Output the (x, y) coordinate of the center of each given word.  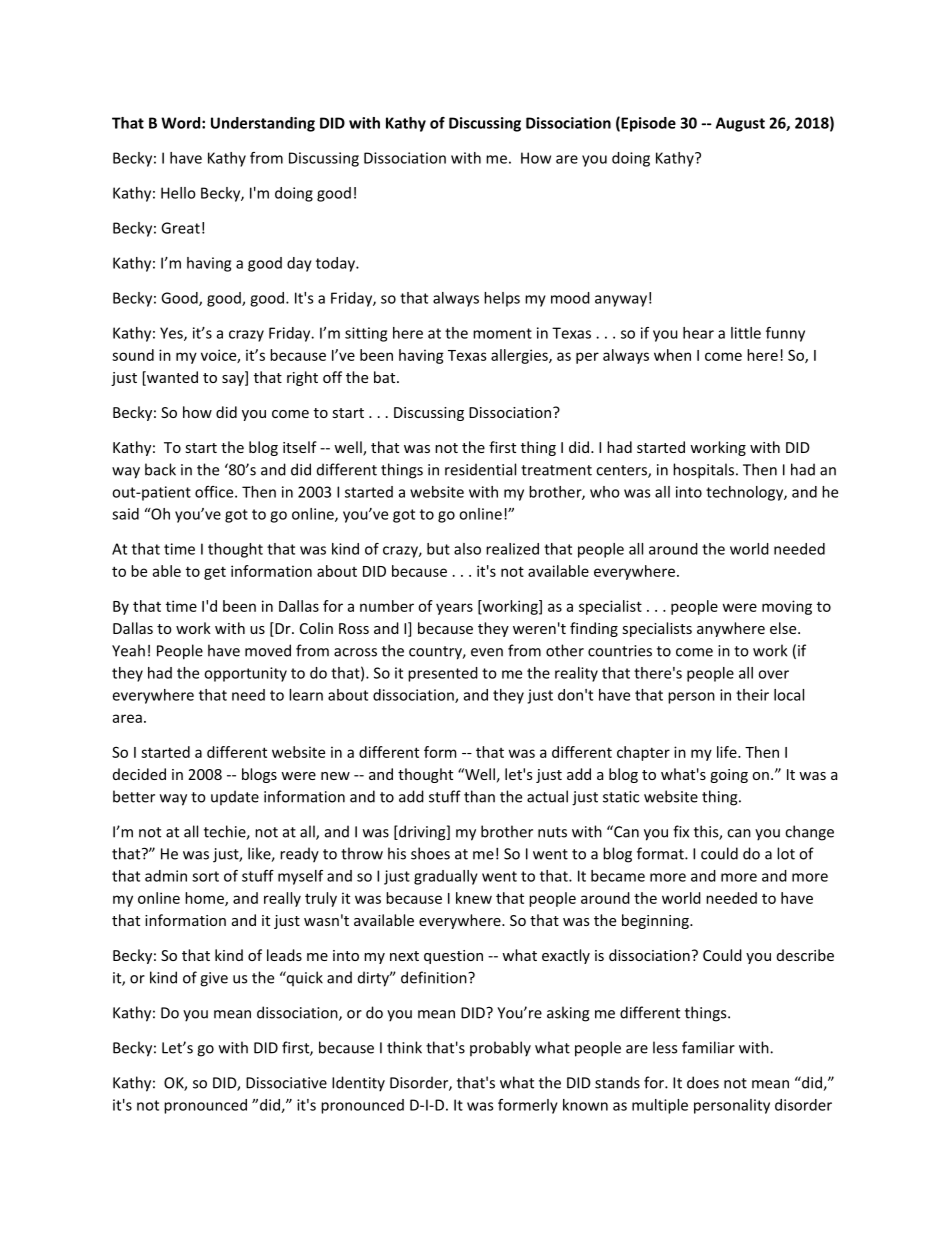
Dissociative (286, 1083)
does (703, 1082)
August (740, 124)
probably (500, 1049)
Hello (178, 193)
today (336, 264)
